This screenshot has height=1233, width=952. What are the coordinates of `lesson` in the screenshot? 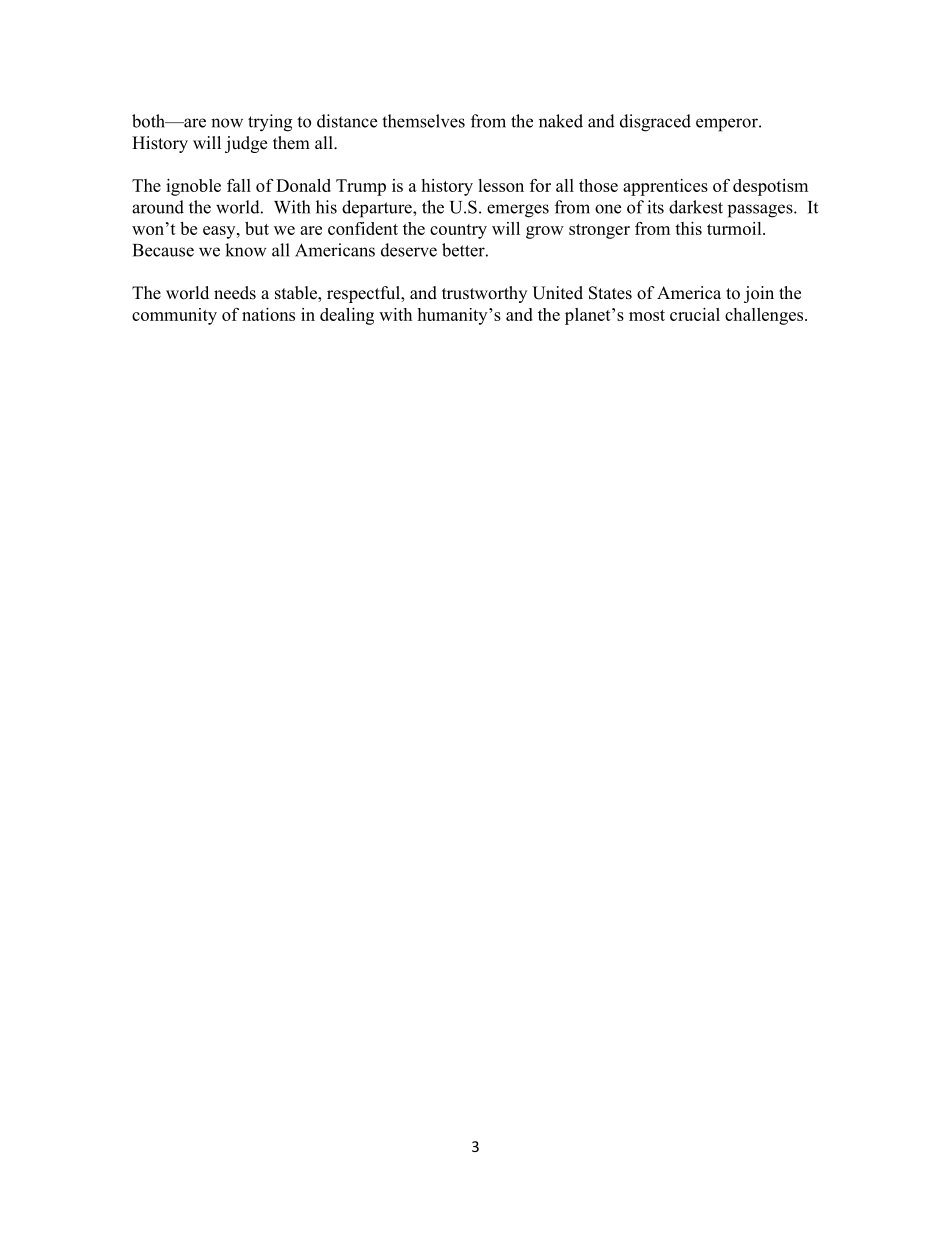 It's located at (501, 185).
